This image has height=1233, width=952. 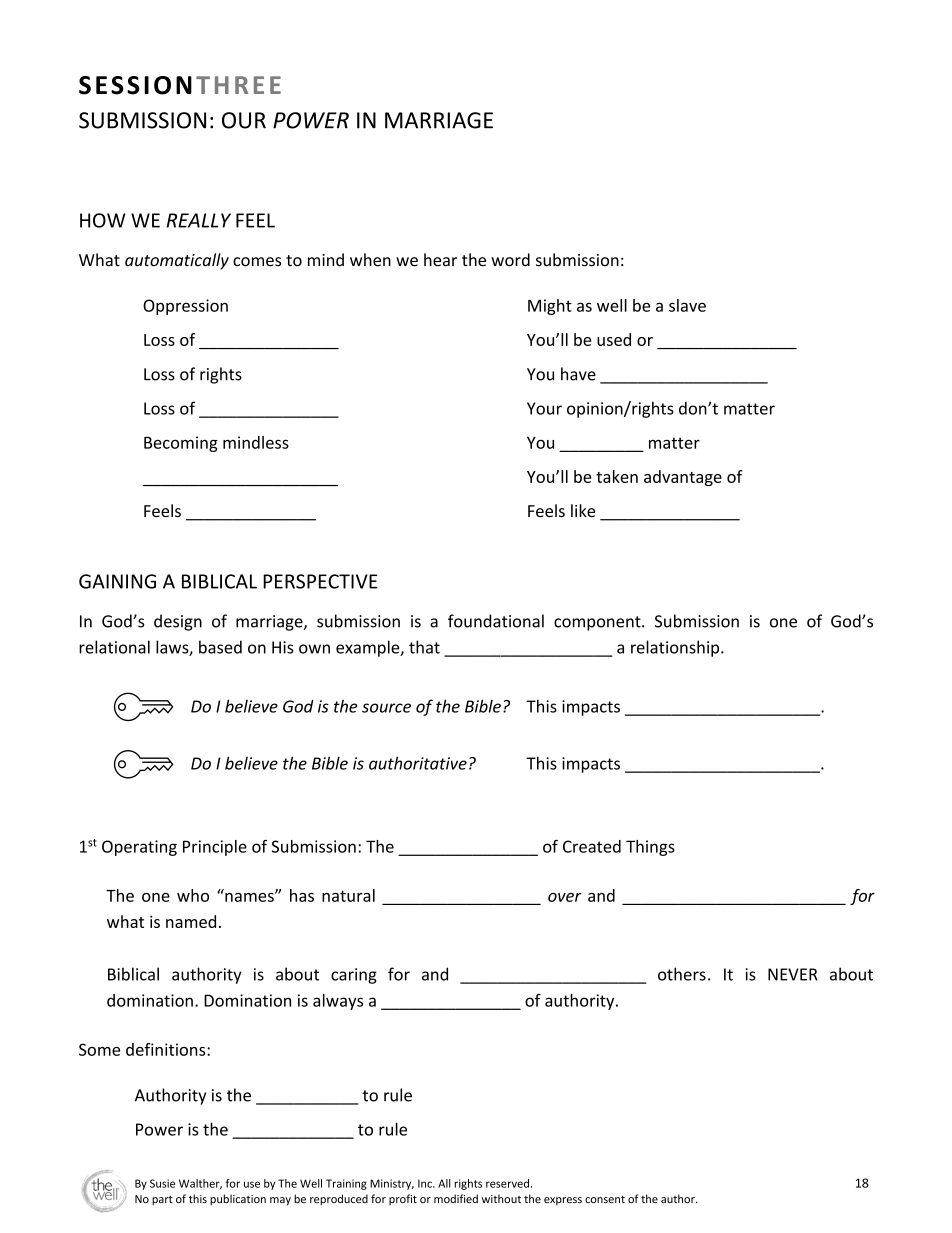 I want to click on modified, so click(x=456, y=1198).
